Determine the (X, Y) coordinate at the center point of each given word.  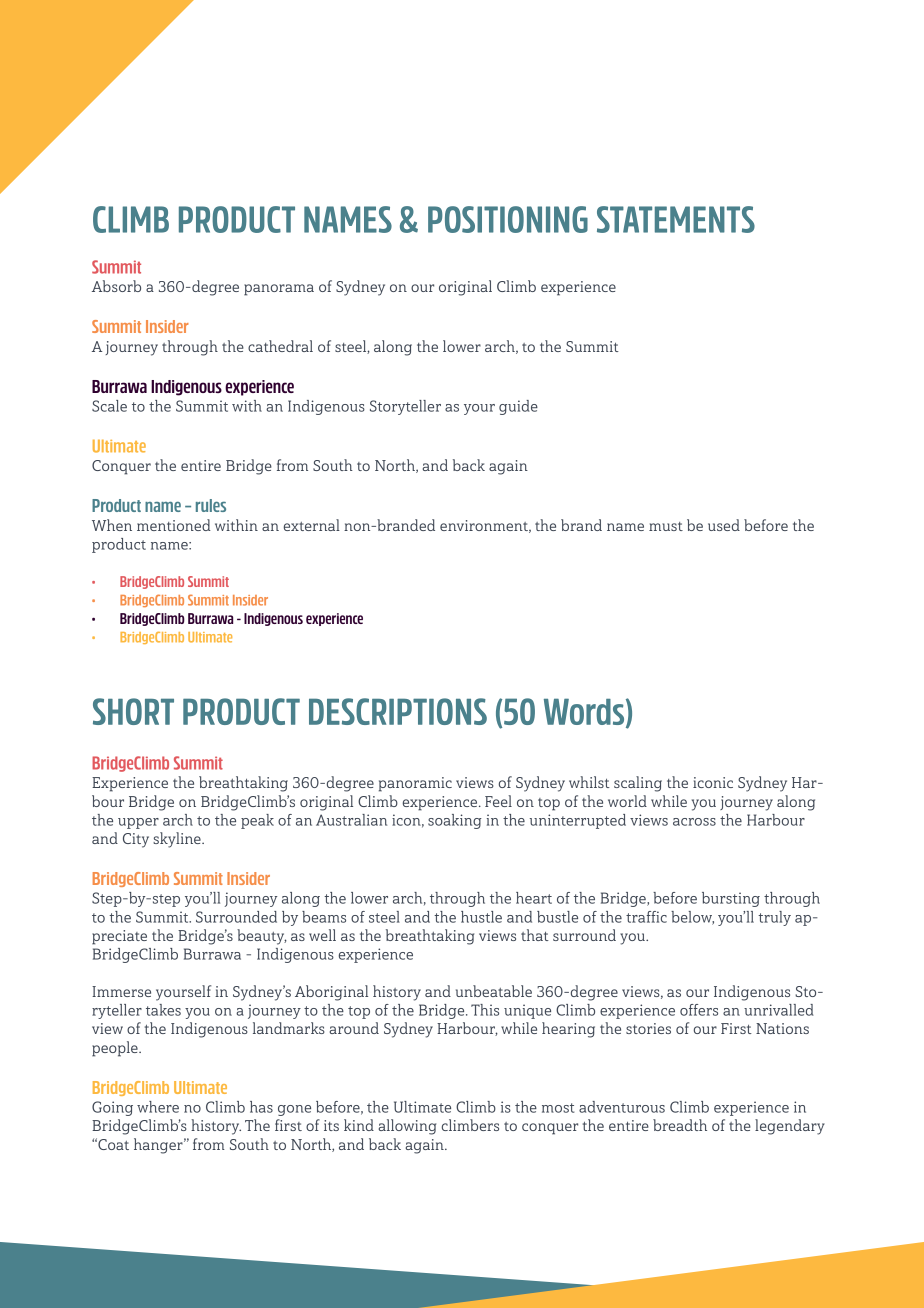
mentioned (174, 525)
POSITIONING (508, 219)
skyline (178, 840)
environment (485, 526)
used (724, 525)
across (694, 822)
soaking (455, 821)
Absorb (116, 286)
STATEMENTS (676, 219)
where (158, 1107)
